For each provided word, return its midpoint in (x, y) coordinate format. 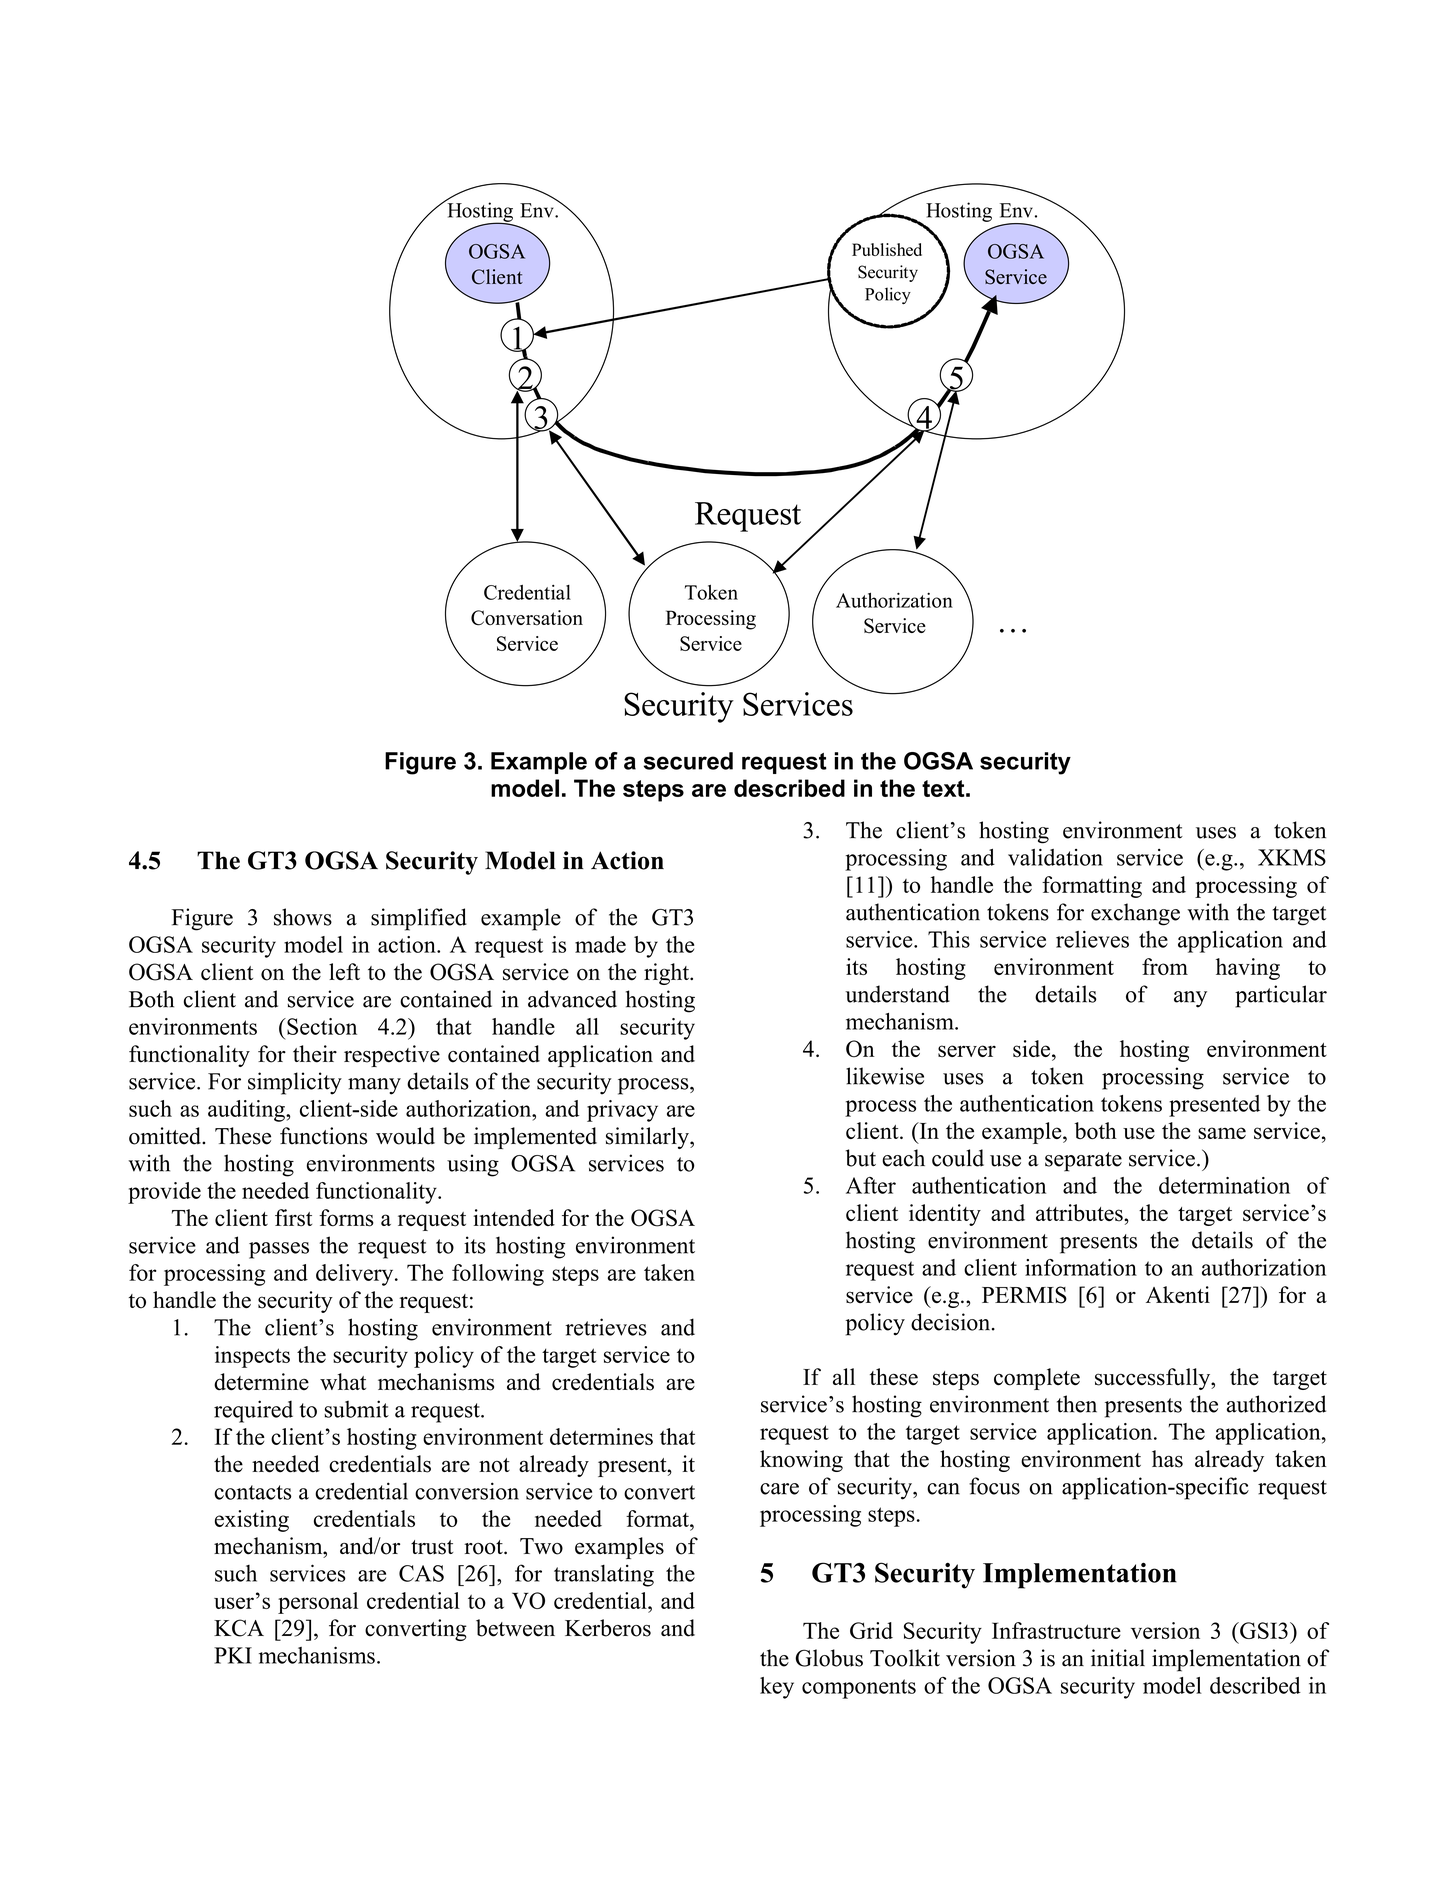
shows (303, 917)
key (777, 1688)
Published (887, 249)
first (293, 1218)
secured (688, 761)
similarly (648, 1138)
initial (1118, 1658)
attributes (1080, 1213)
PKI (233, 1655)
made (600, 944)
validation (1055, 857)
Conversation (527, 618)
